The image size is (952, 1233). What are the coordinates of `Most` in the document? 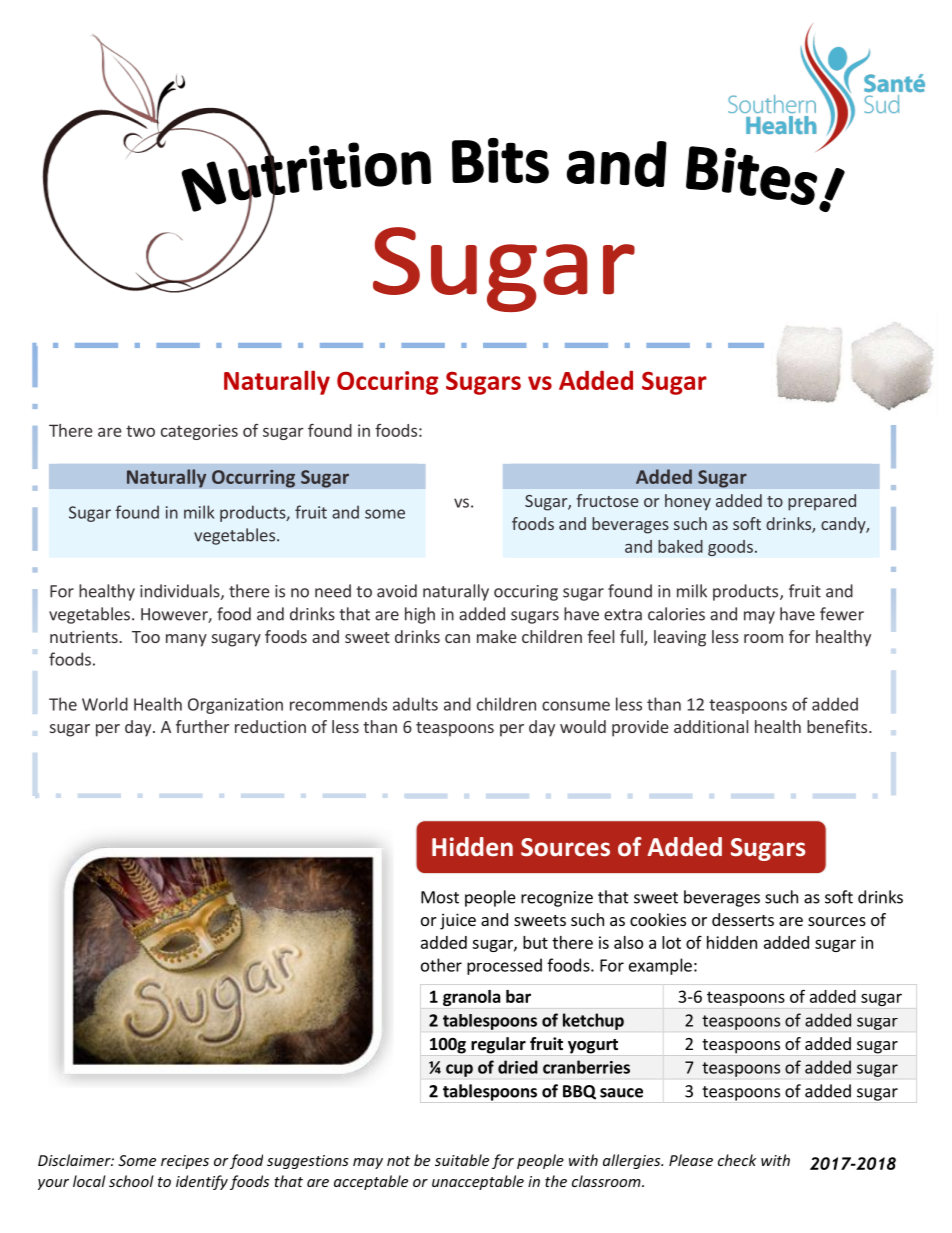 It's located at (440, 897).
